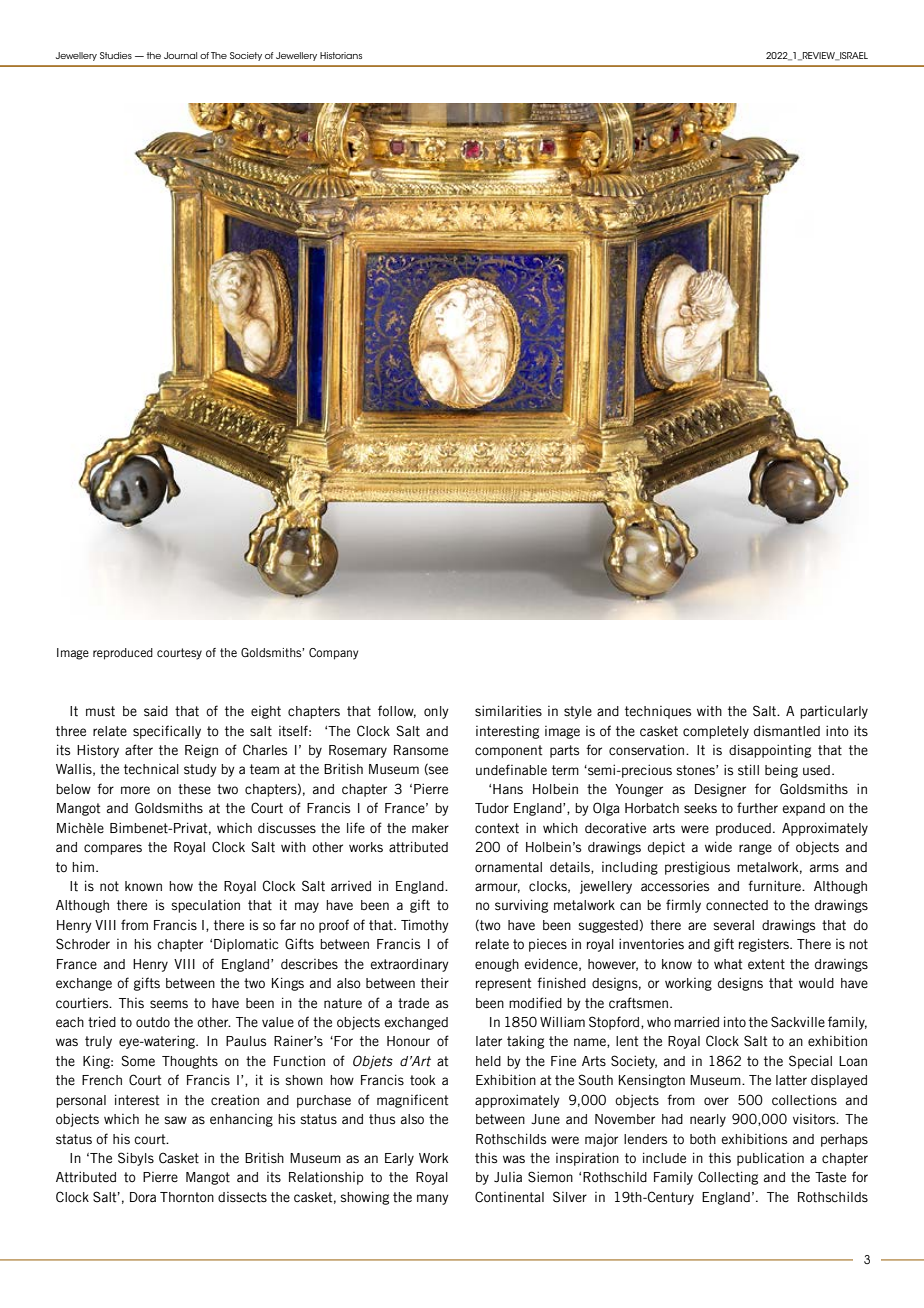 This image has width=924, height=1308. Describe the element at coordinates (156, 711) in the image. I see `said` at that location.
